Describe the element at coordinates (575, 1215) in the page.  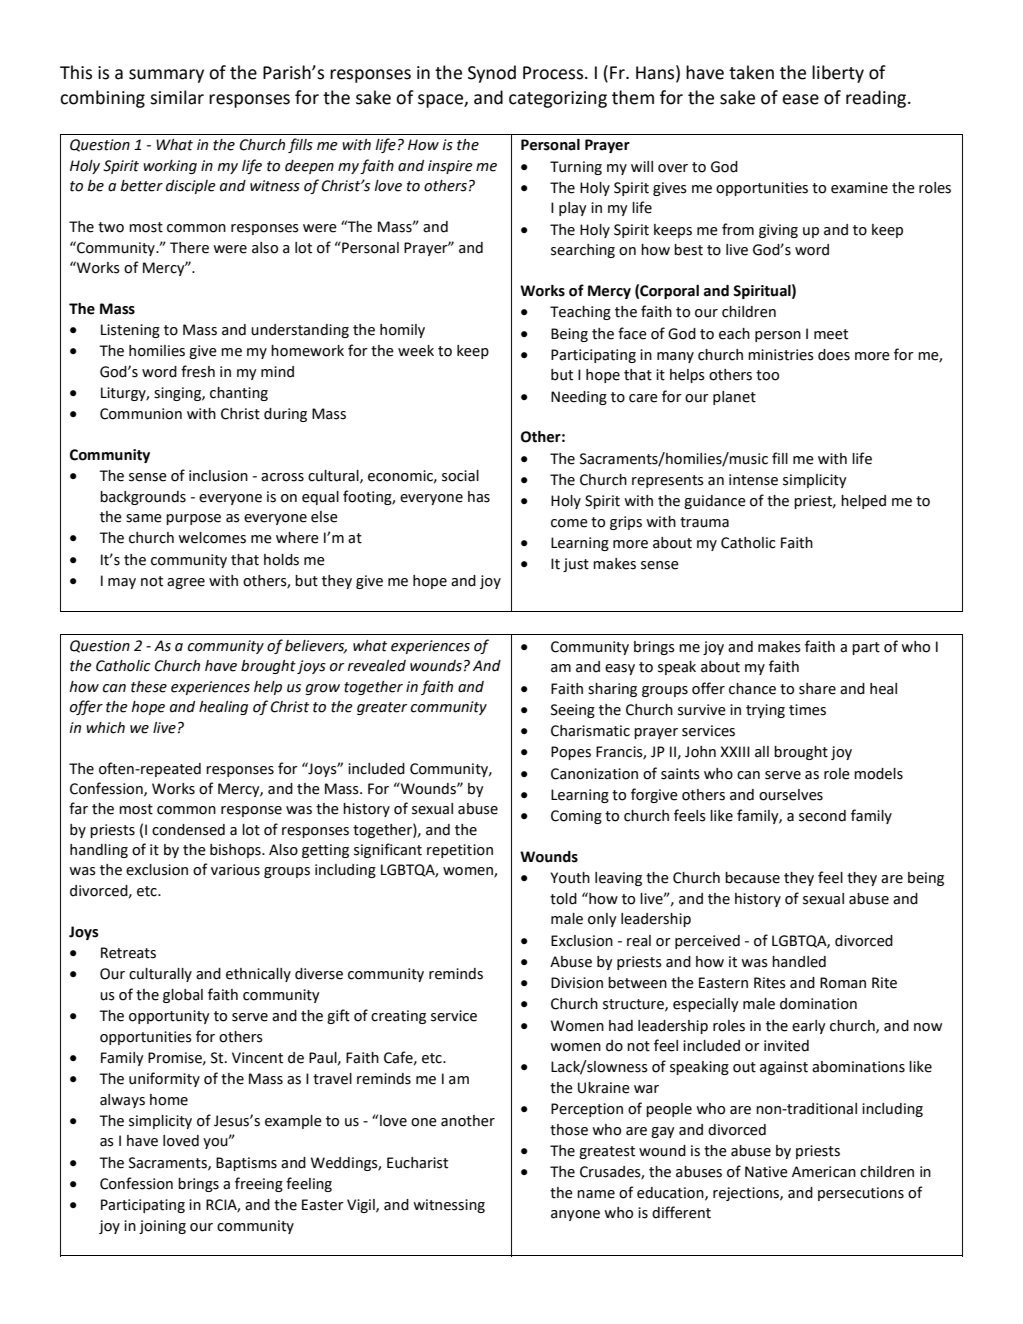
I see `anyone` at that location.
